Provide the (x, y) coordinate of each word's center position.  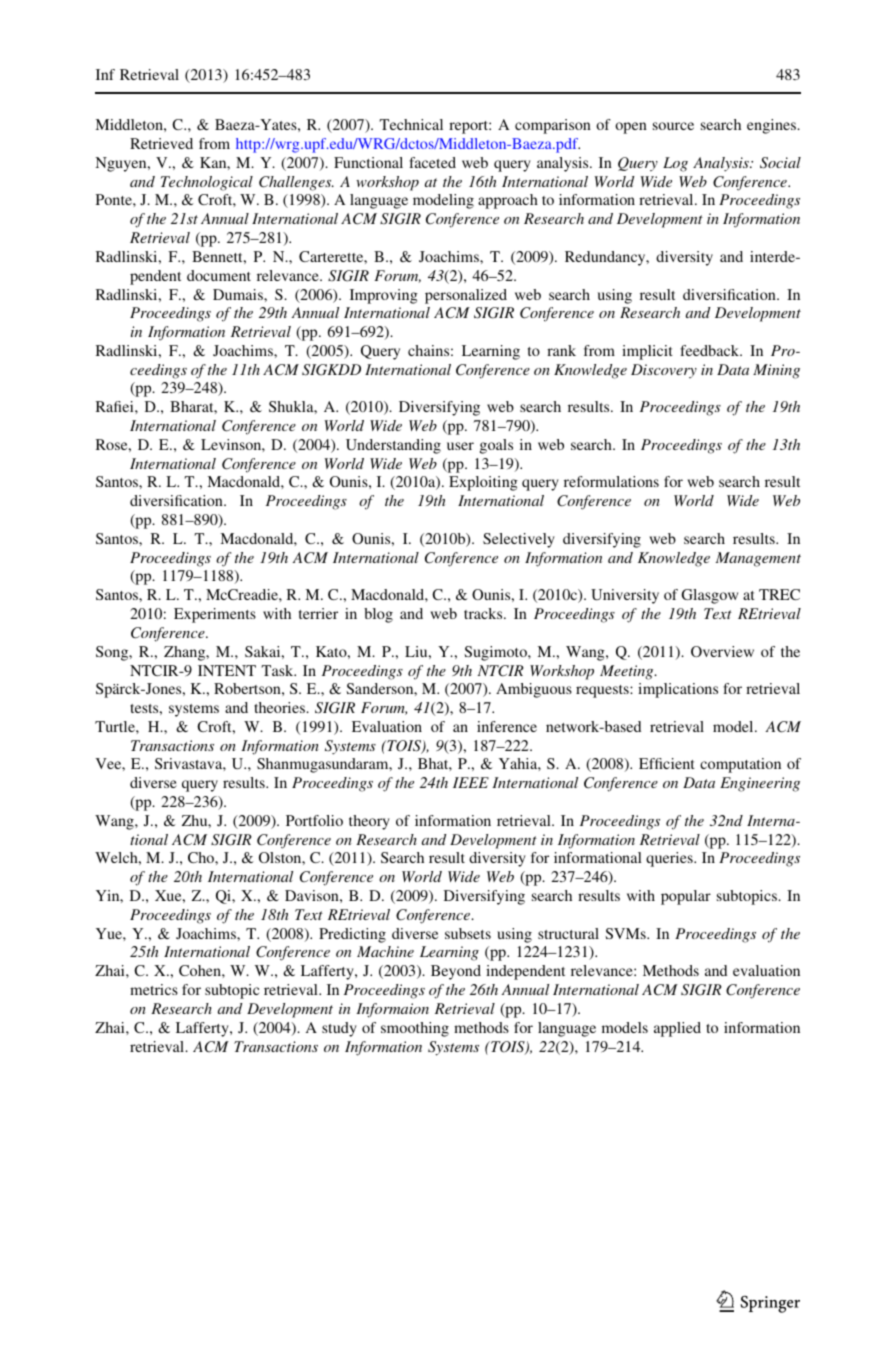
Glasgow (710, 596)
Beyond (456, 972)
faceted (432, 162)
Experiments (215, 615)
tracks (484, 613)
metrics (154, 989)
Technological (207, 183)
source (673, 126)
